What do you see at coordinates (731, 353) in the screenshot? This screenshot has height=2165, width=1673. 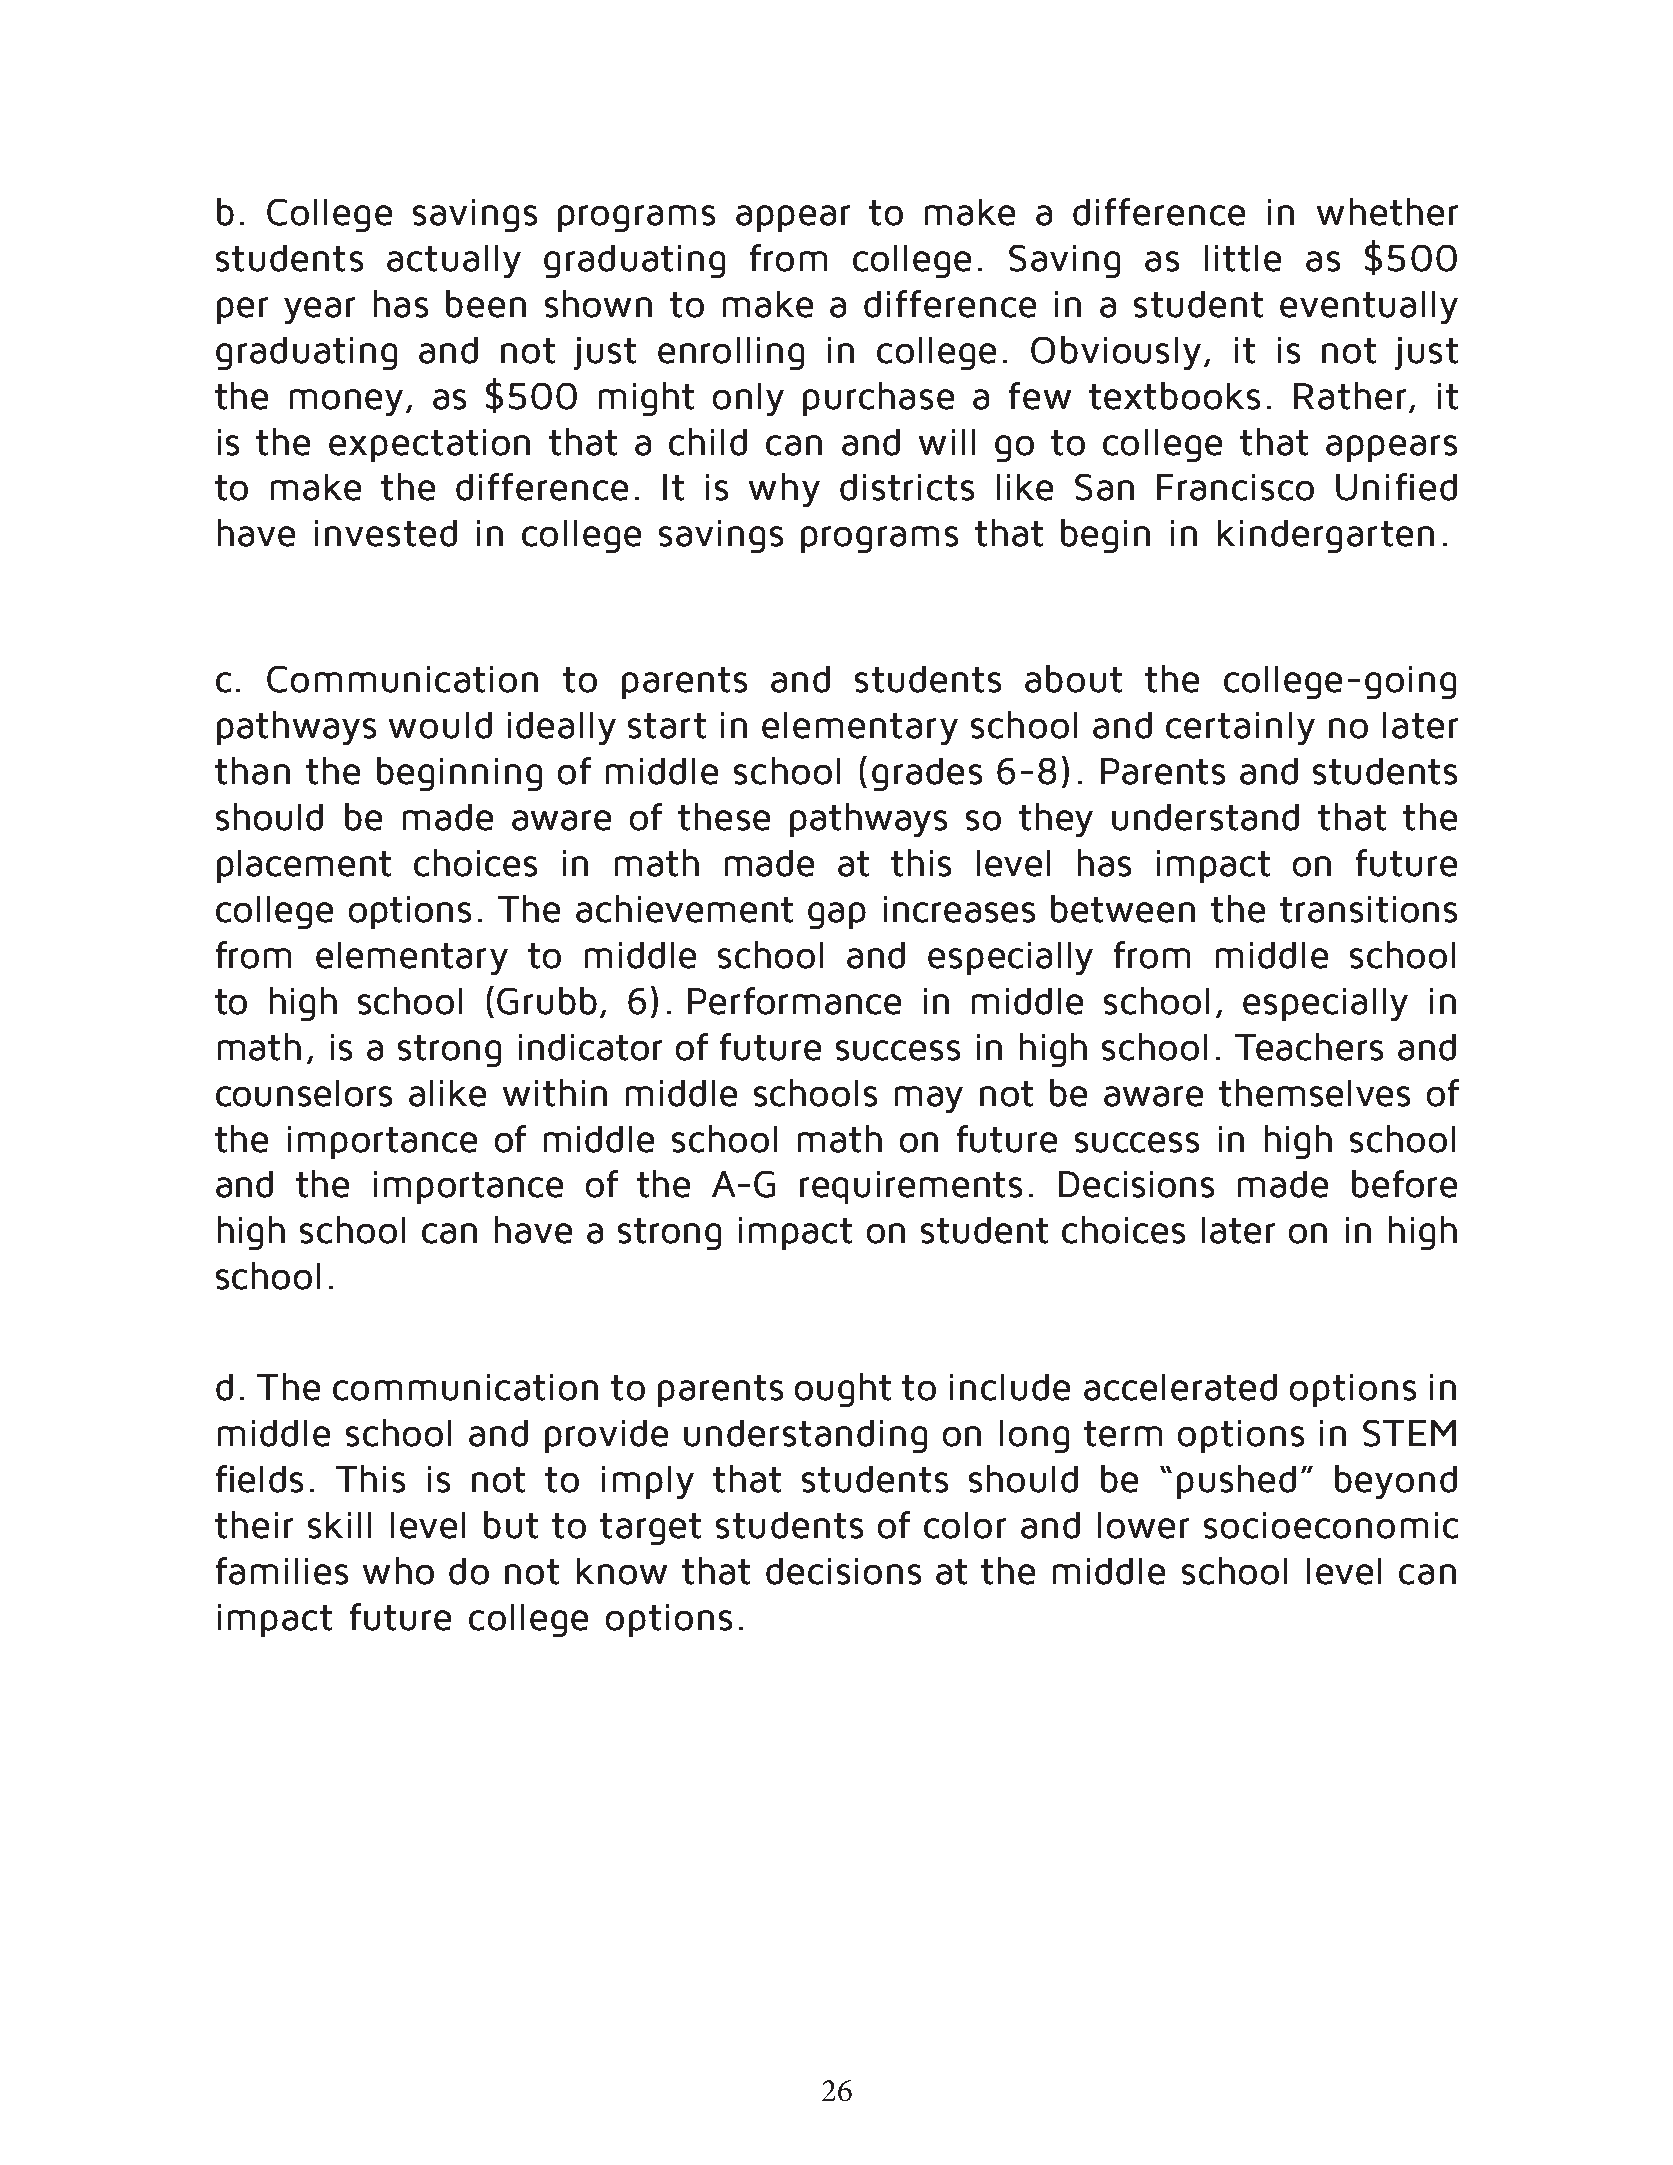 I see `enrolling` at bounding box center [731, 353].
